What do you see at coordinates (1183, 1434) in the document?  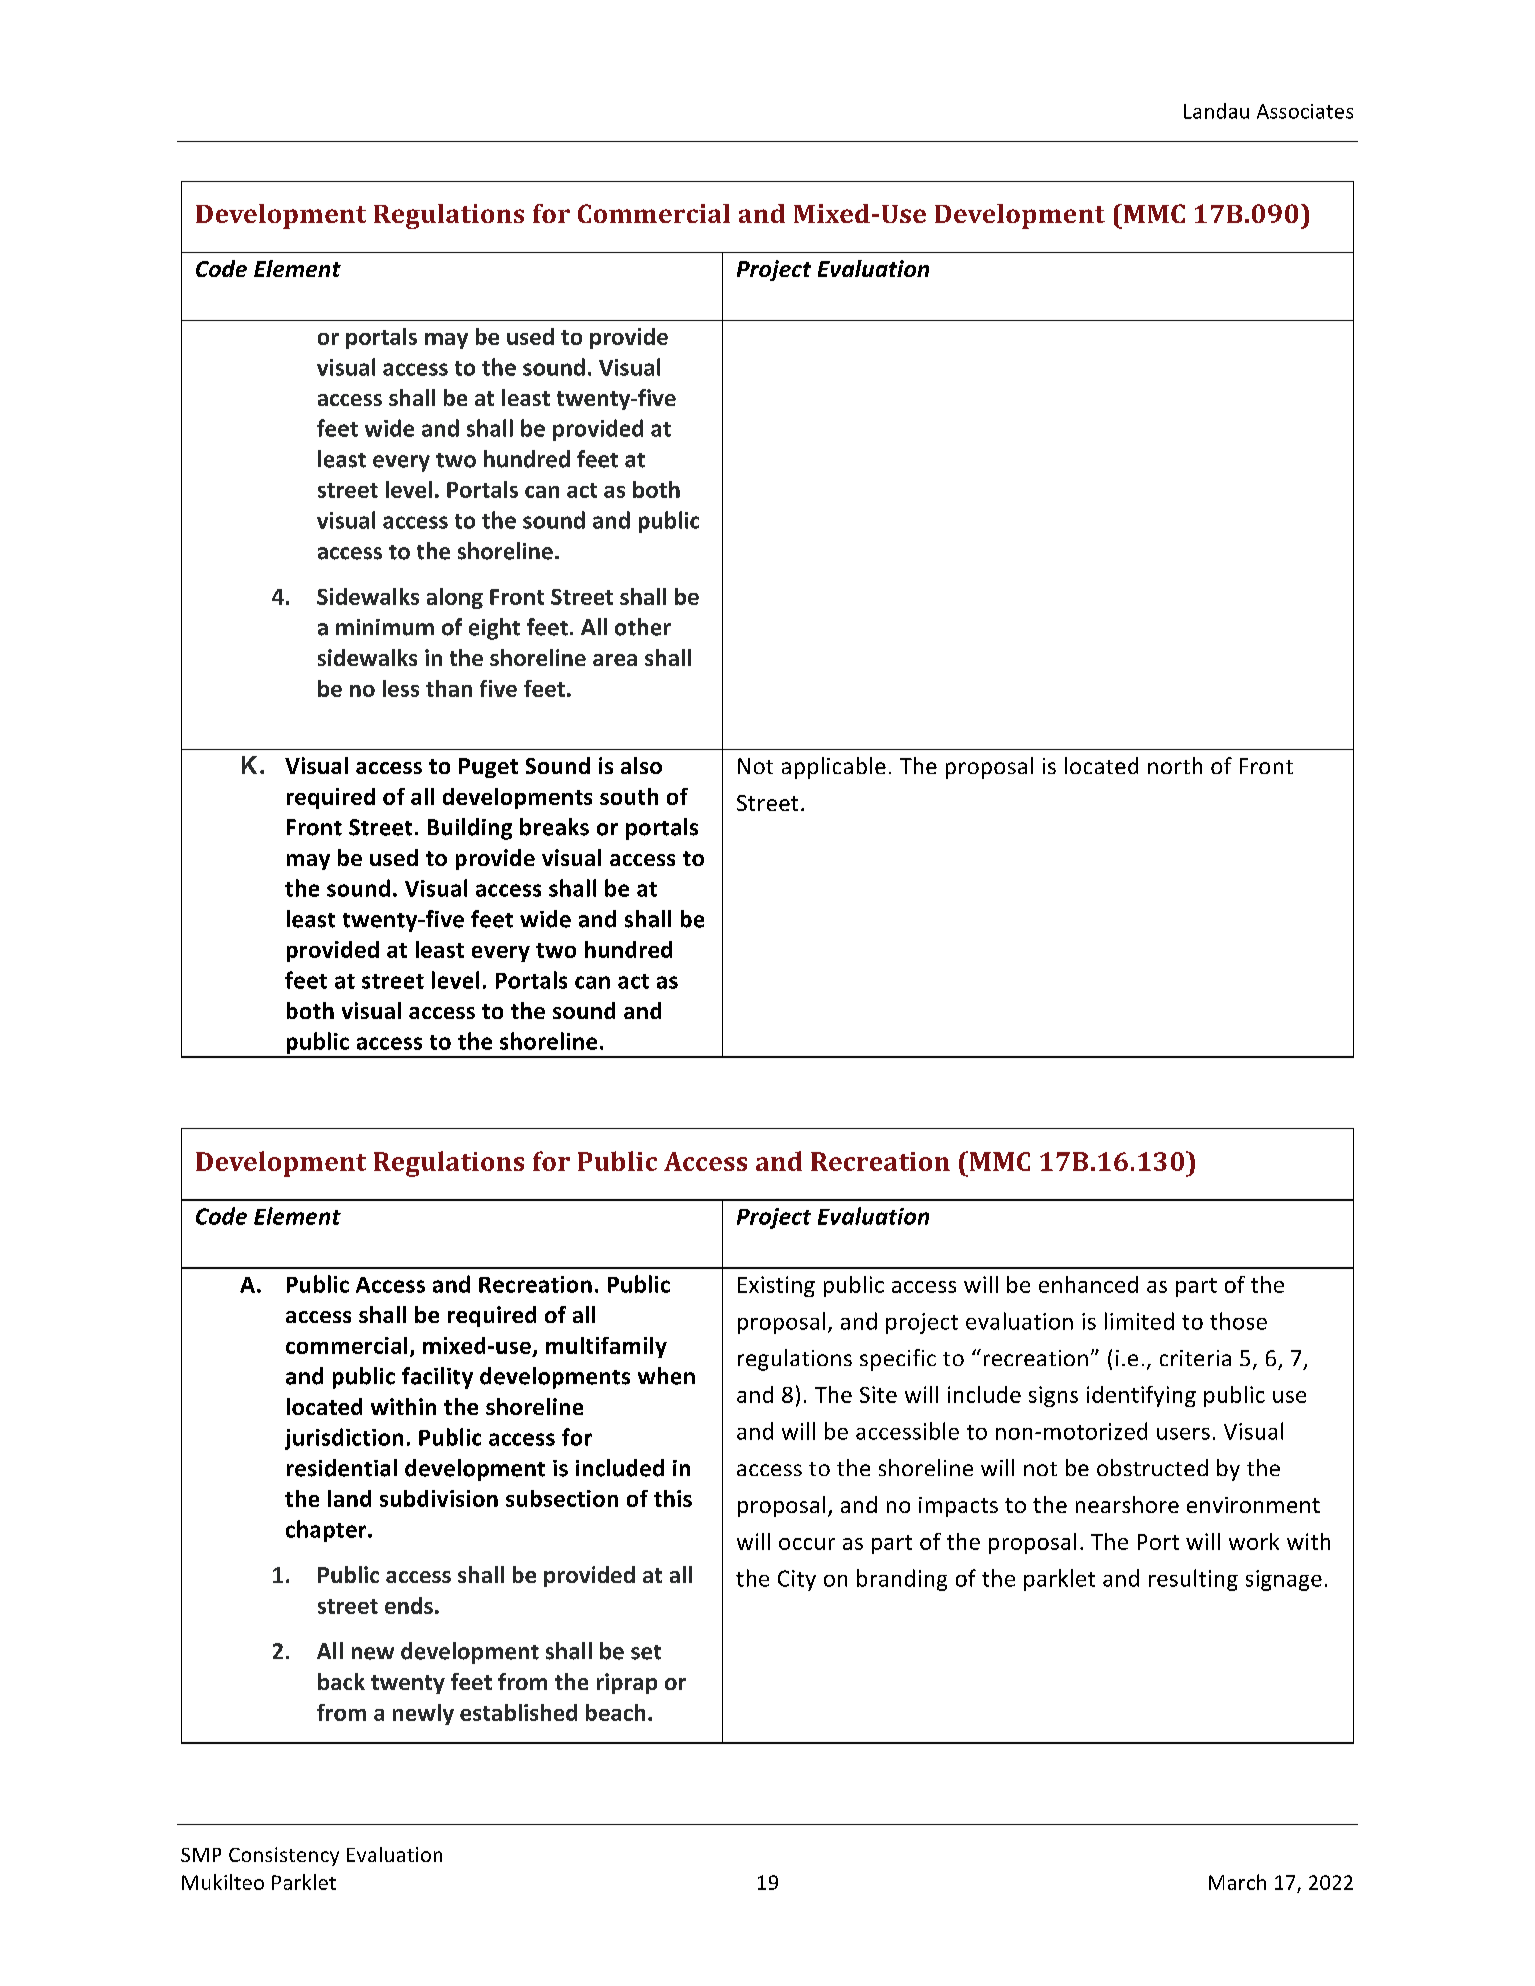 I see `users` at bounding box center [1183, 1434].
